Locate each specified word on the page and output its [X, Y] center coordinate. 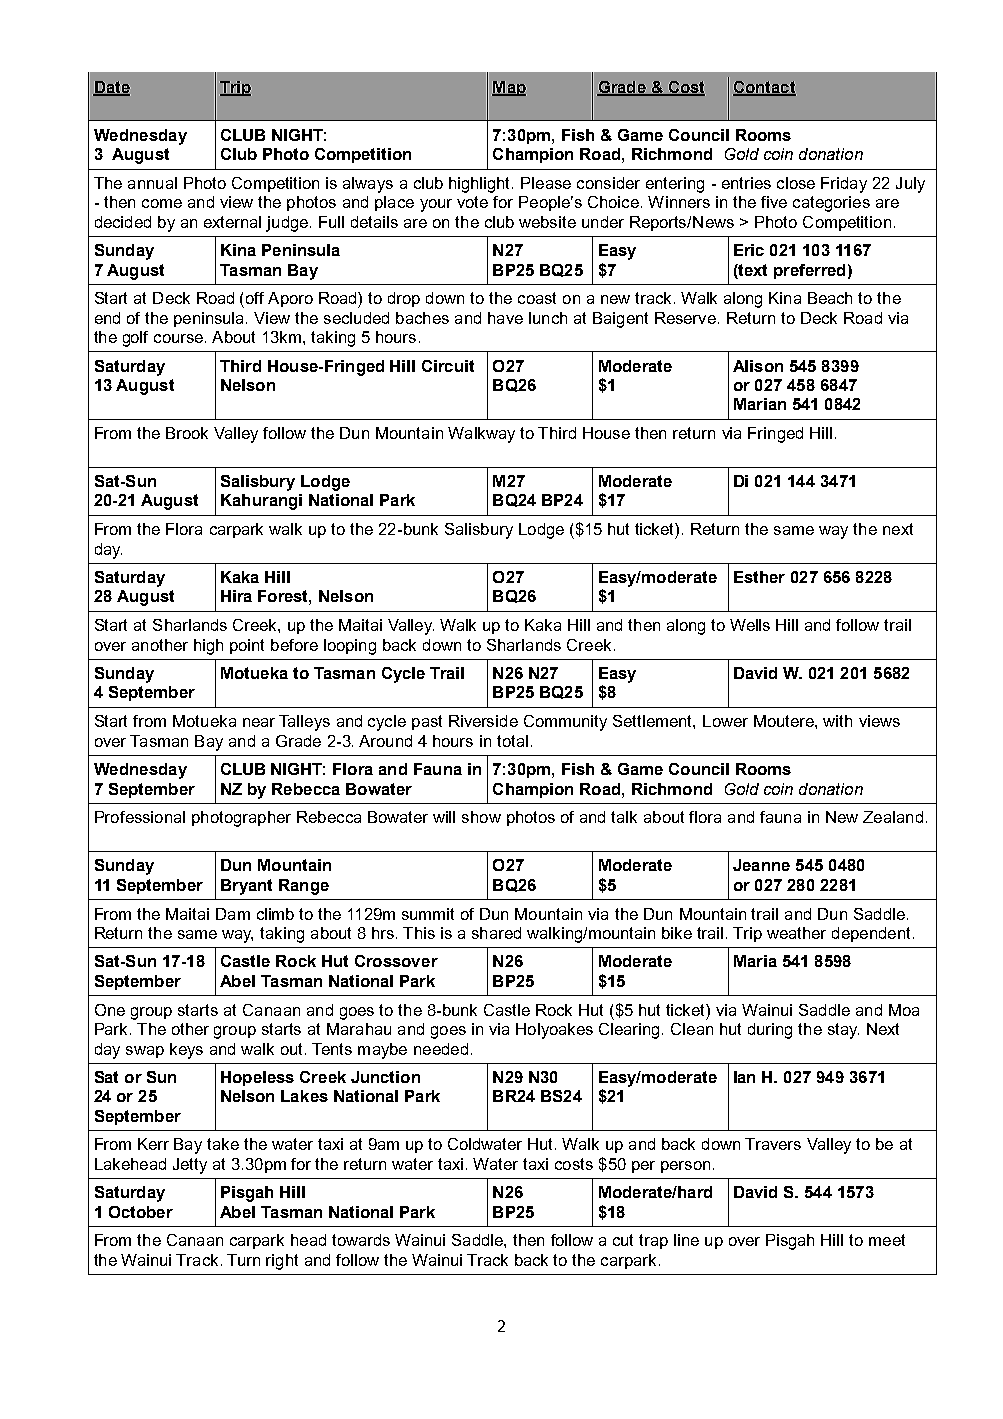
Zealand [893, 817]
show [481, 817]
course [180, 338]
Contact [764, 88]
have [505, 318]
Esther [759, 577]
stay [843, 1031]
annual [152, 183]
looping [350, 647]
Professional [140, 817]
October [141, 1212]
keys [186, 1051]
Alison [758, 366]
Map [509, 88]
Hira [236, 596]
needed [441, 1049]
